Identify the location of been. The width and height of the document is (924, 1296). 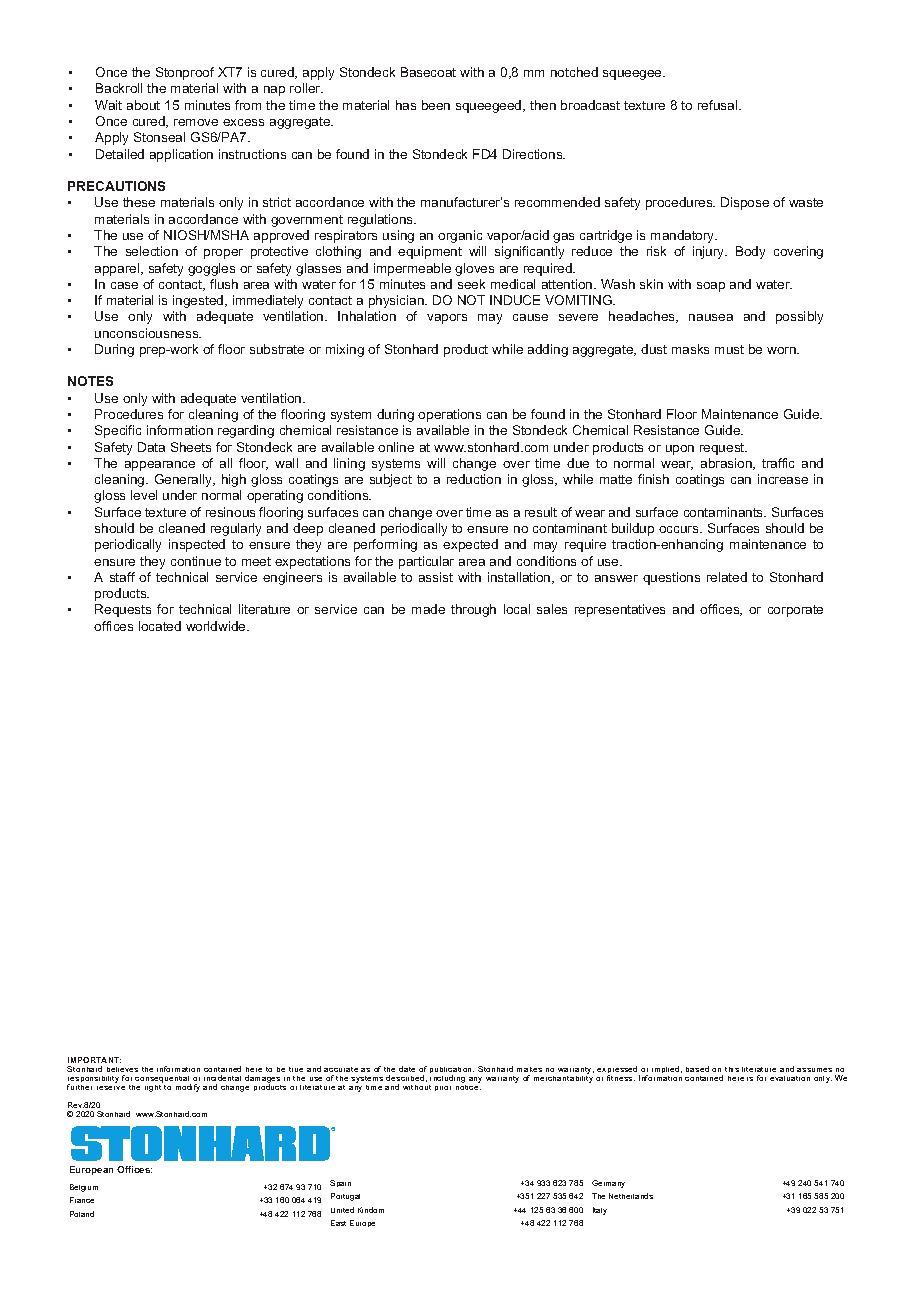
(436, 105).
